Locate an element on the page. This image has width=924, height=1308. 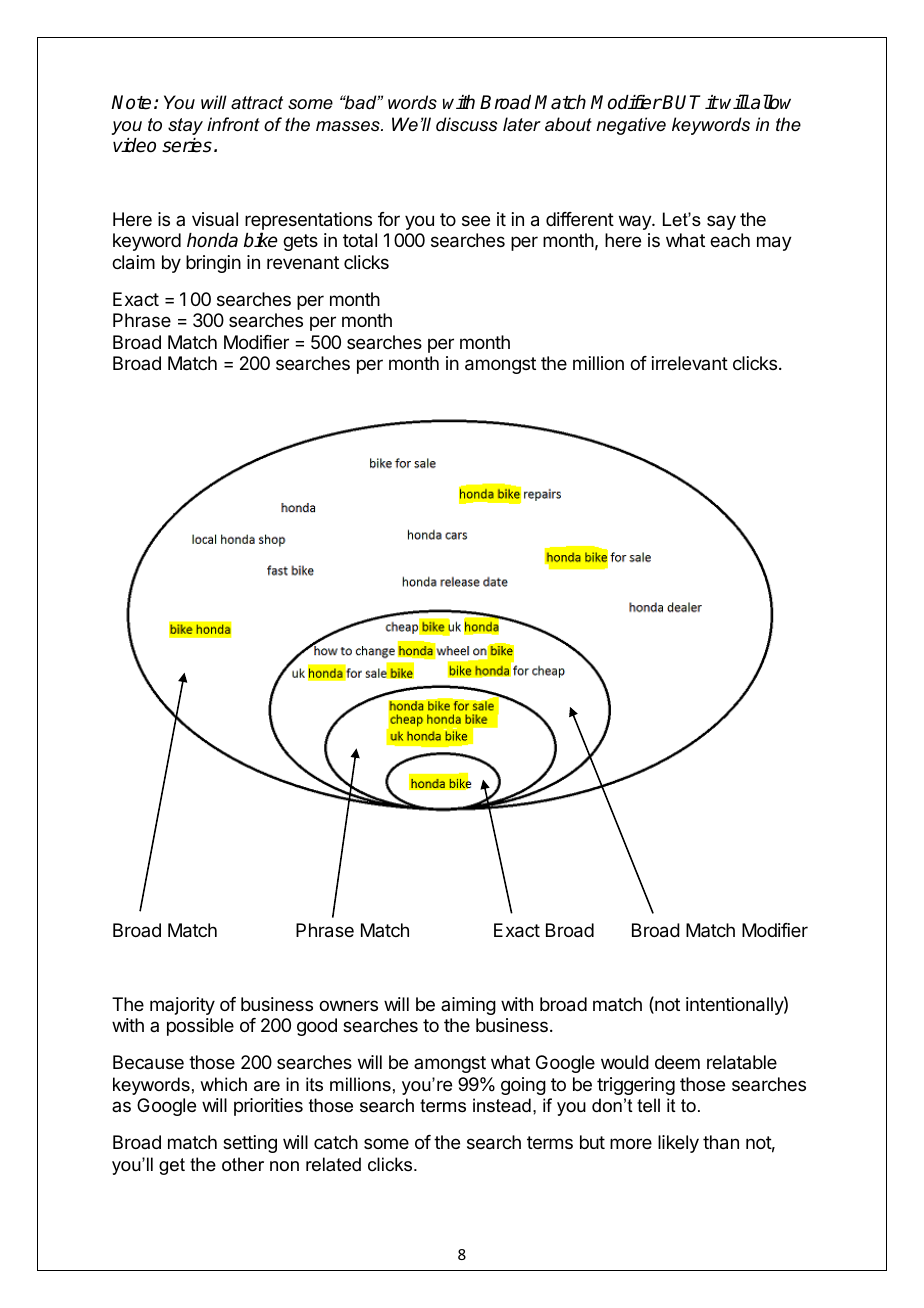
discuss is located at coordinates (467, 124).
